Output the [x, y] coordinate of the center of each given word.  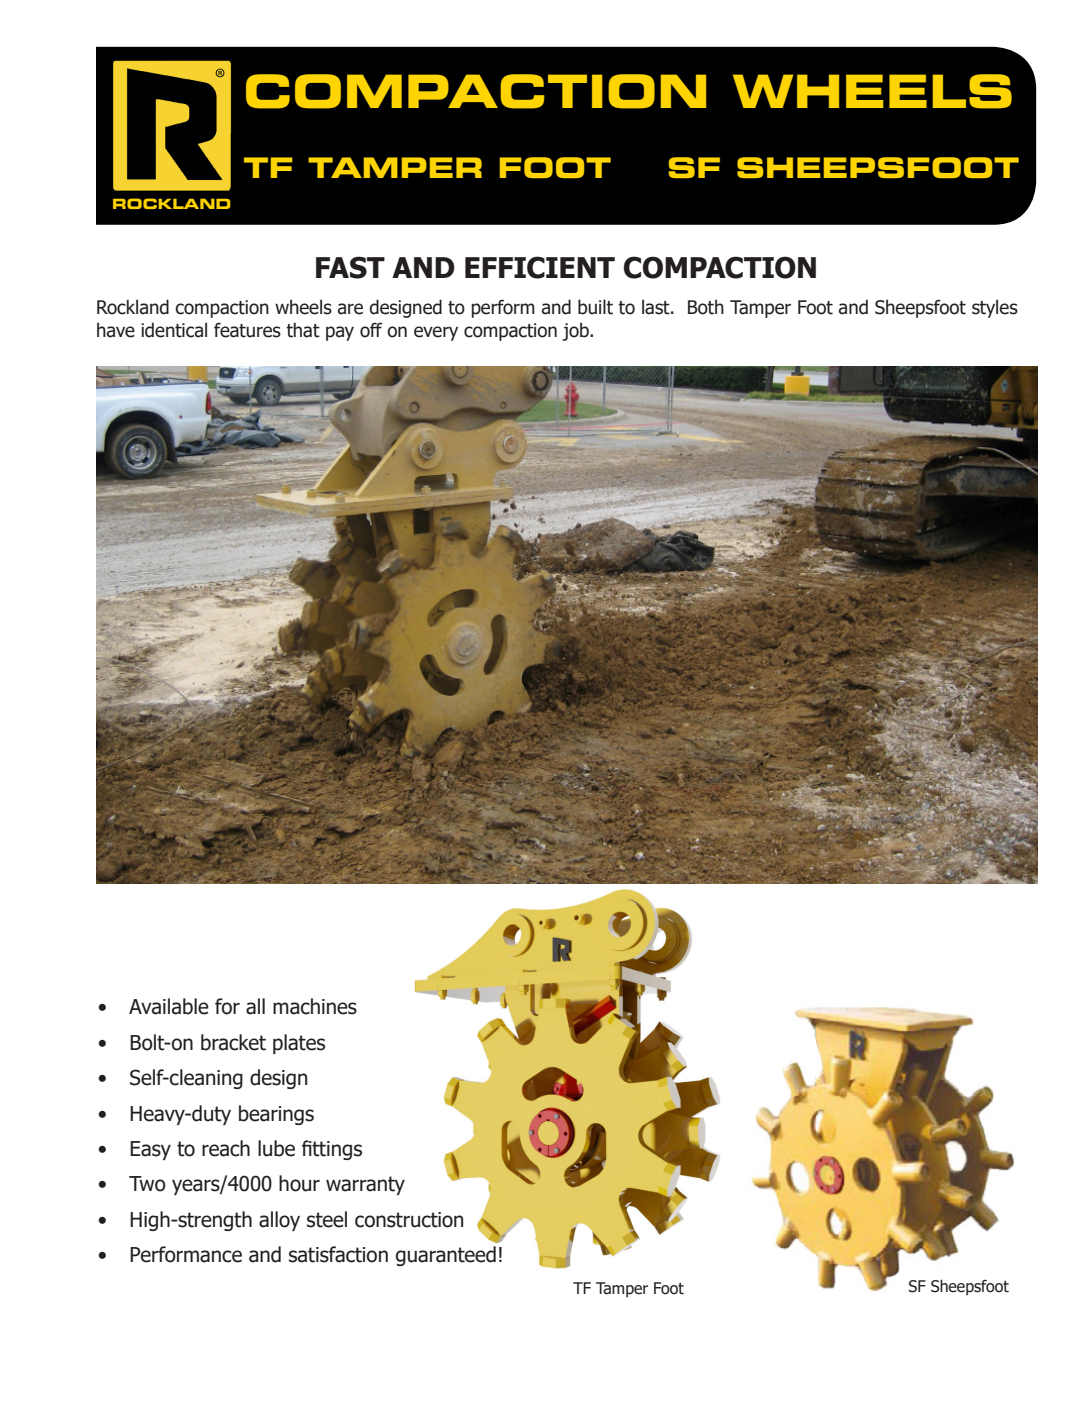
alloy [279, 1221]
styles [995, 308]
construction [409, 1220]
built [595, 307]
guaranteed [446, 1256]
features [247, 330]
